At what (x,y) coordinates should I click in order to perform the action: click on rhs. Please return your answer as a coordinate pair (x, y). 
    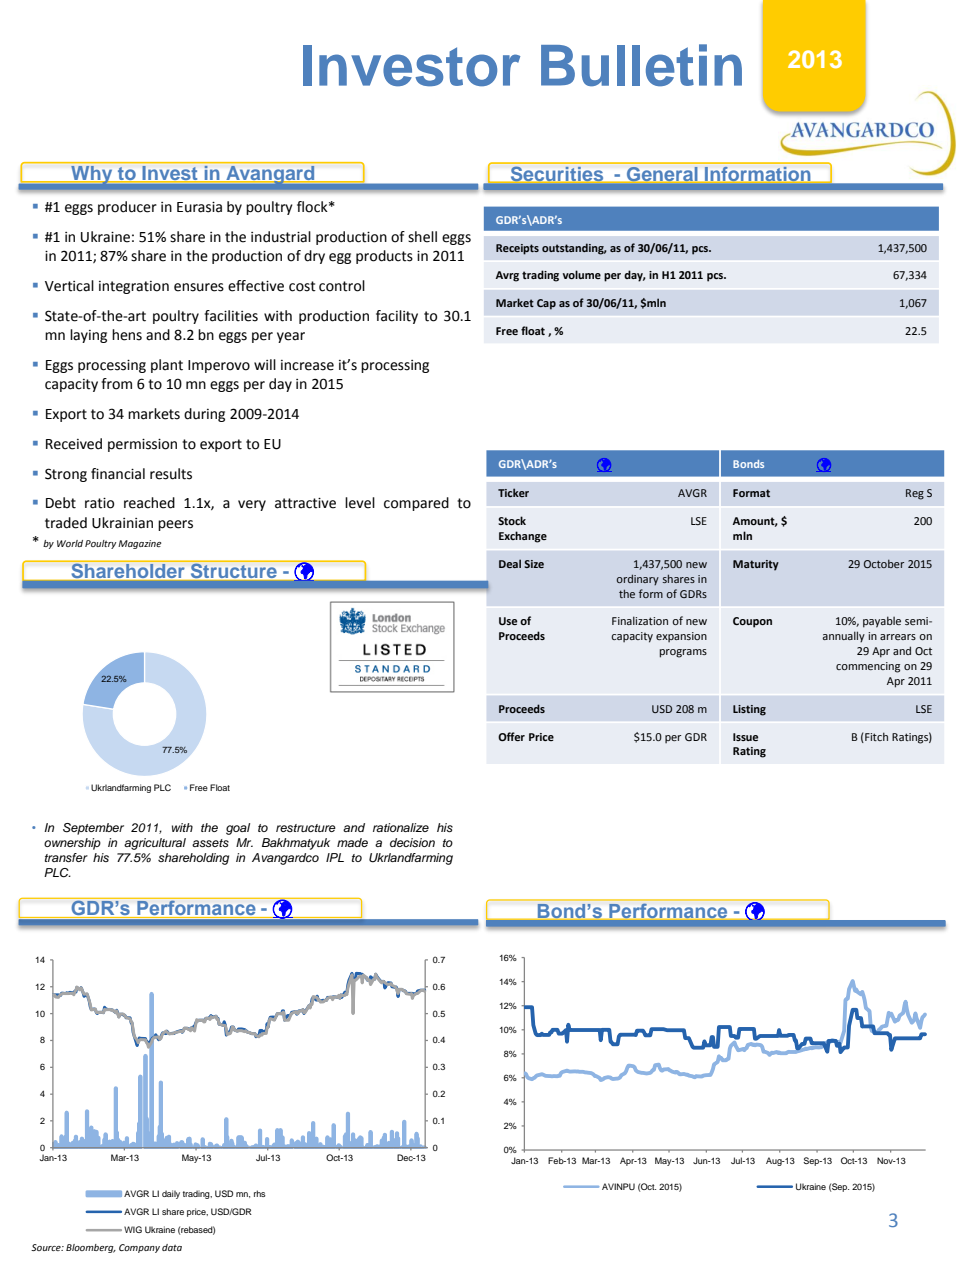
    Looking at the image, I should click on (260, 1193).
